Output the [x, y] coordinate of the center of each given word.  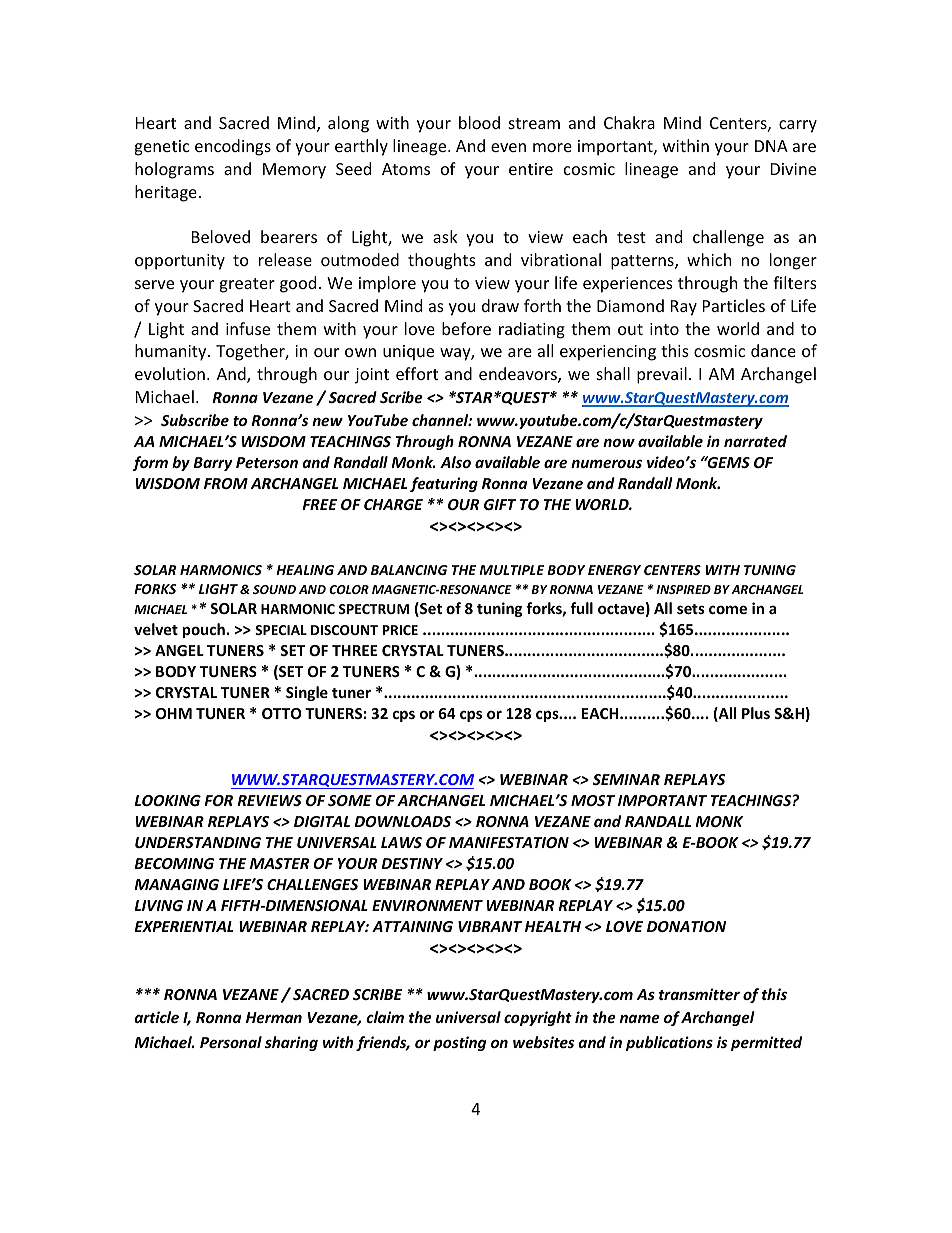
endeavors [519, 375]
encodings [233, 147]
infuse [248, 328]
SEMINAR [626, 779]
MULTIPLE [511, 570]
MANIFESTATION [509, 842]
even [508, 147]
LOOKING [168, 800]
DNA [771, 146]
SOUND [274, 589]
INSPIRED [683, 589]
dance [773, 350]
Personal [231, 1042]
